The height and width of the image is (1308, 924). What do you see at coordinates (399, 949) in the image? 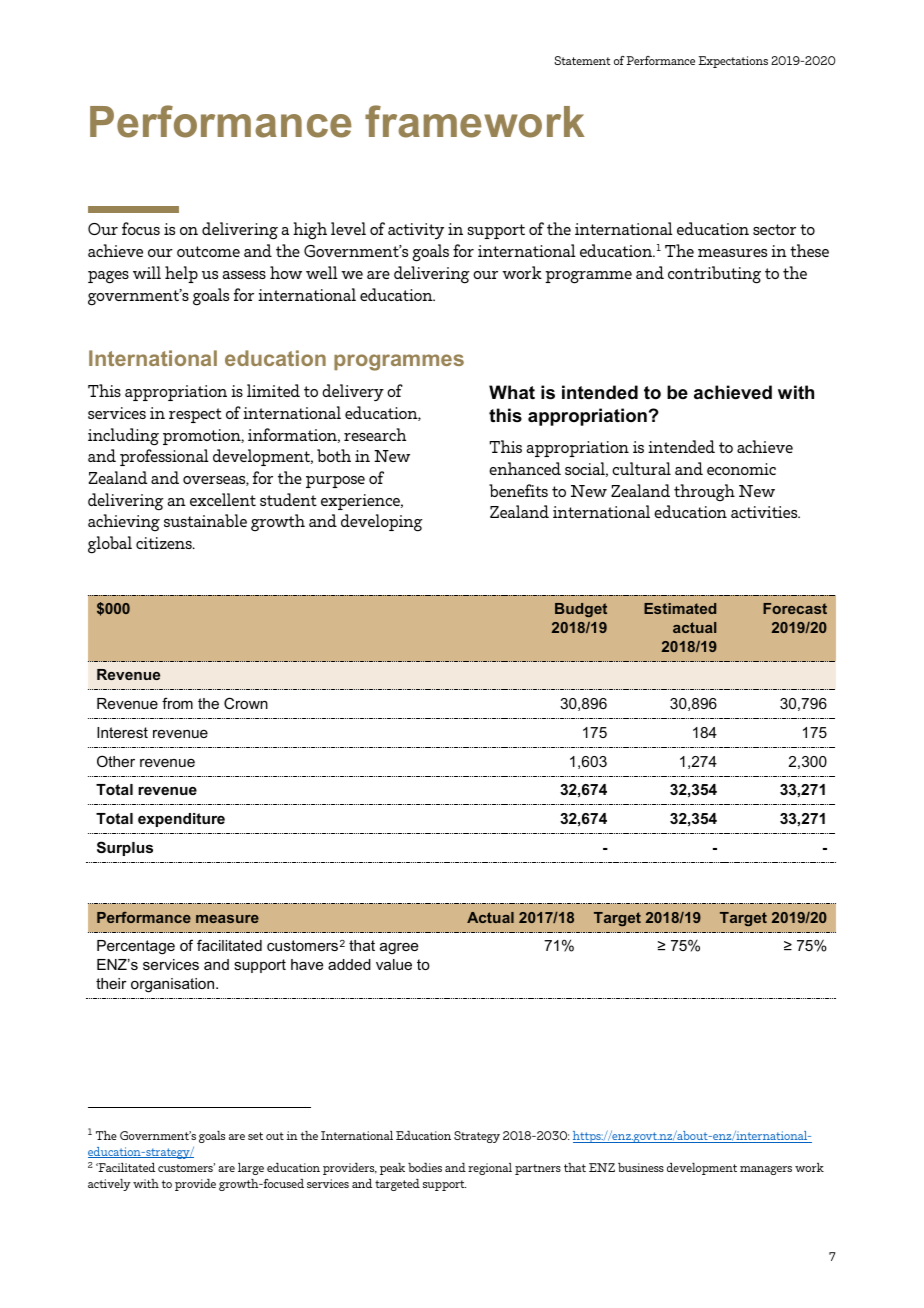
I see `agree` at bounding box center [399, 949].
